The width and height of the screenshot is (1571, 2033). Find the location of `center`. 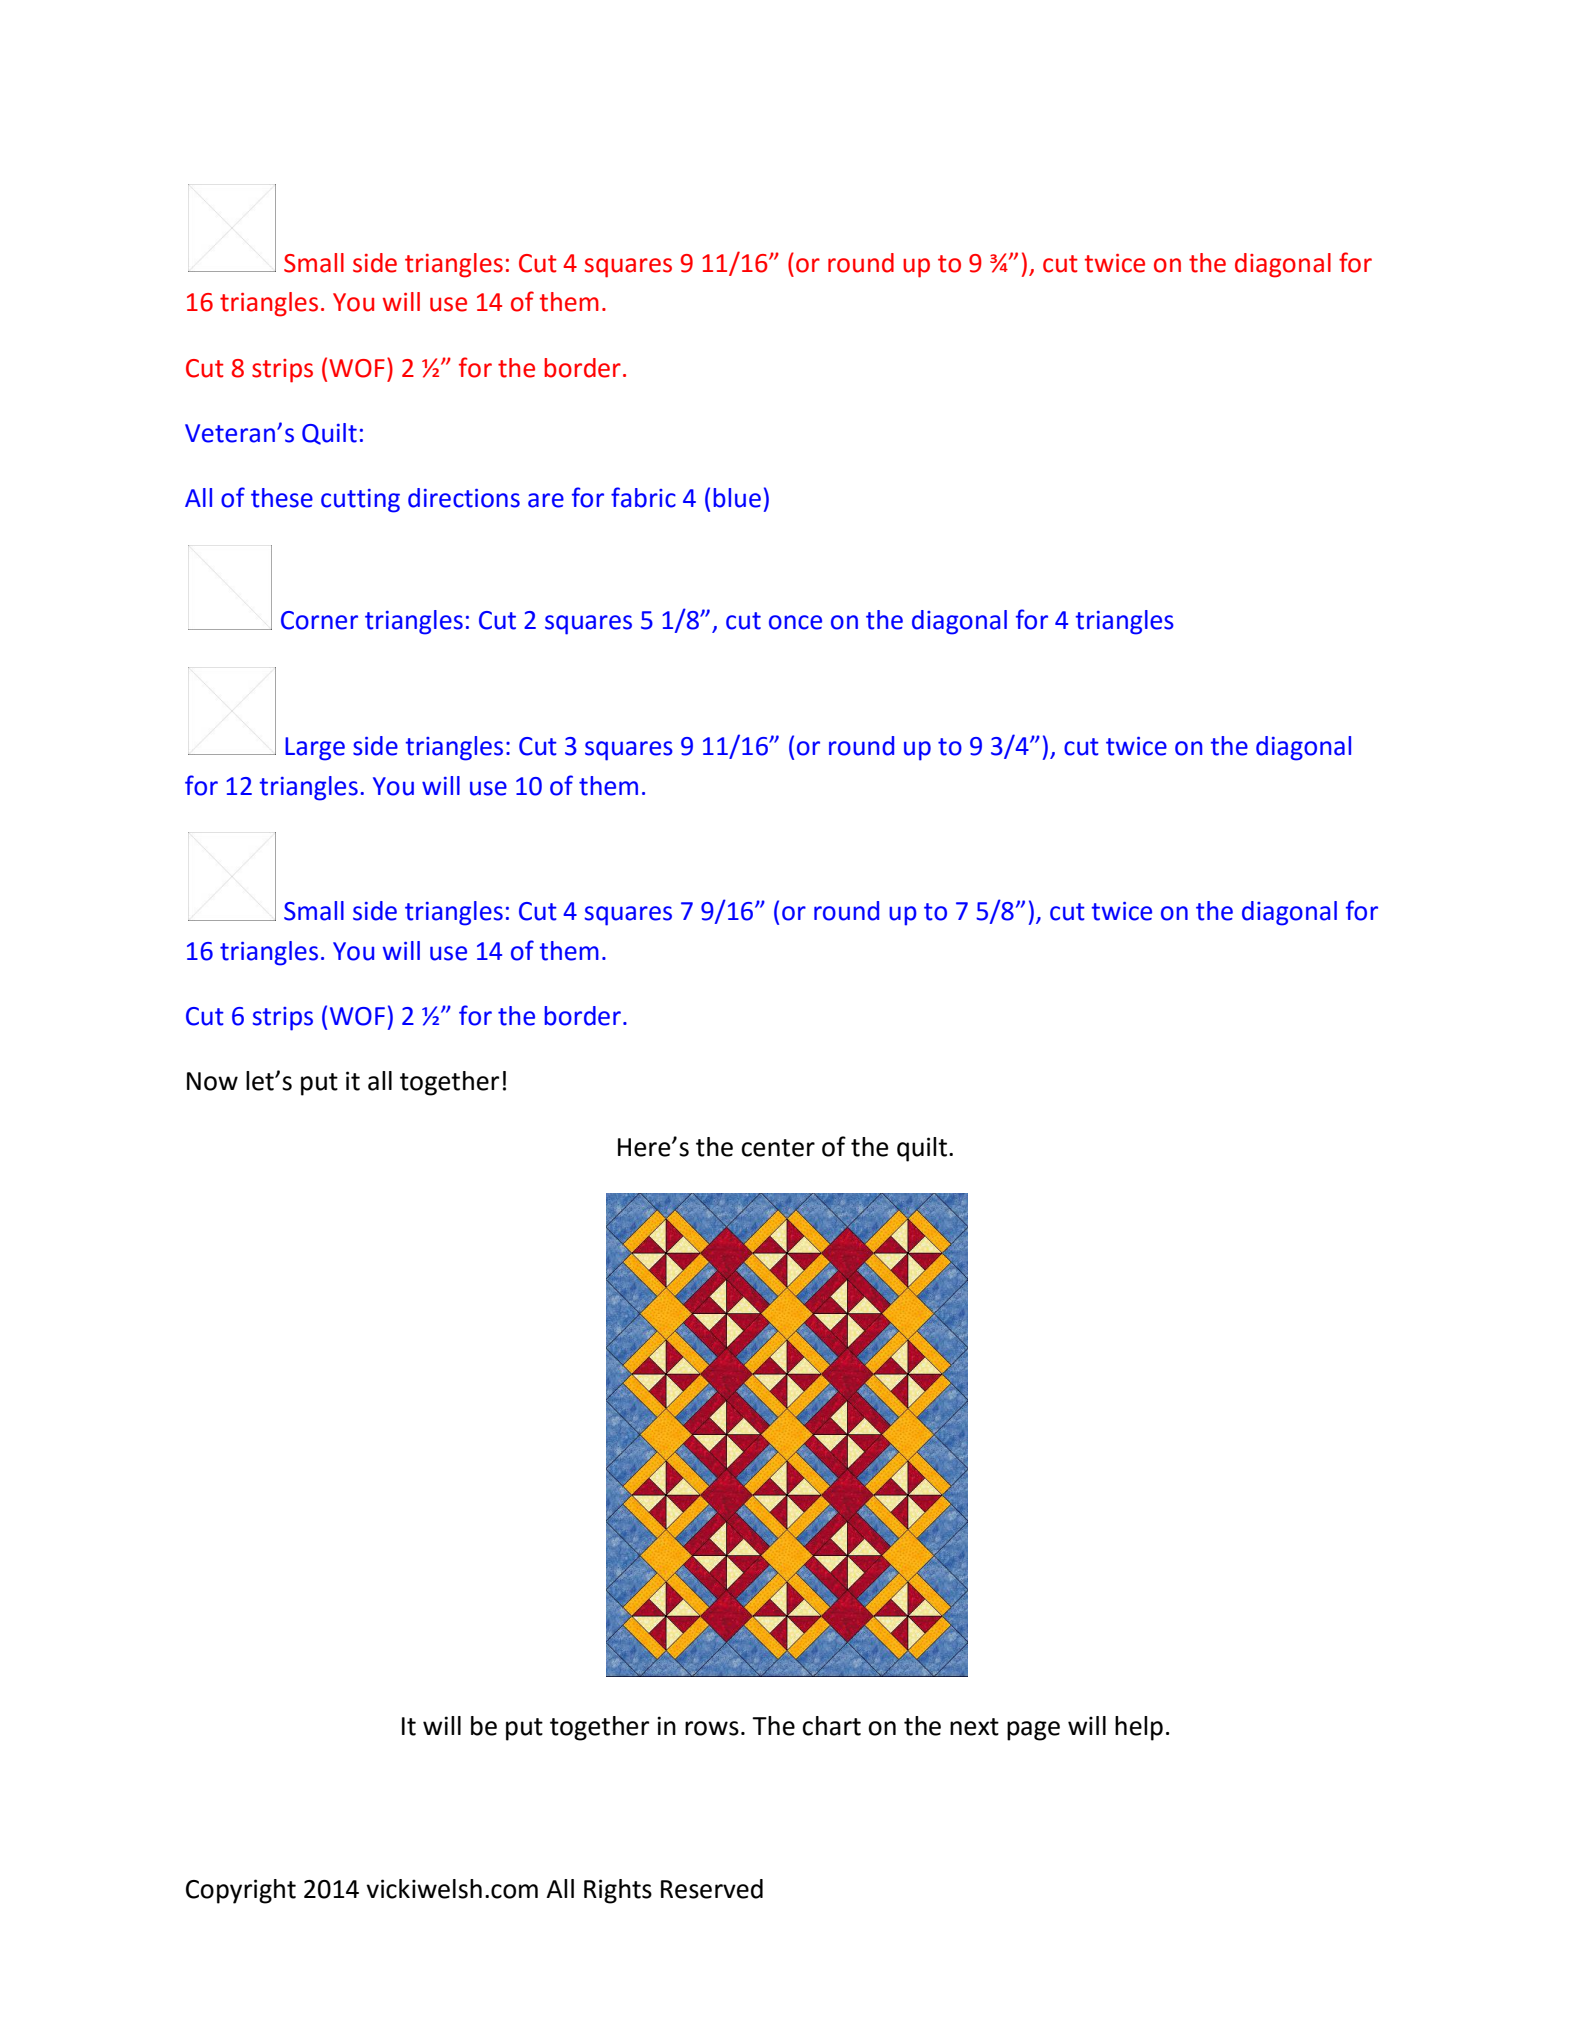

center is located at coordinates (778, 1148).
